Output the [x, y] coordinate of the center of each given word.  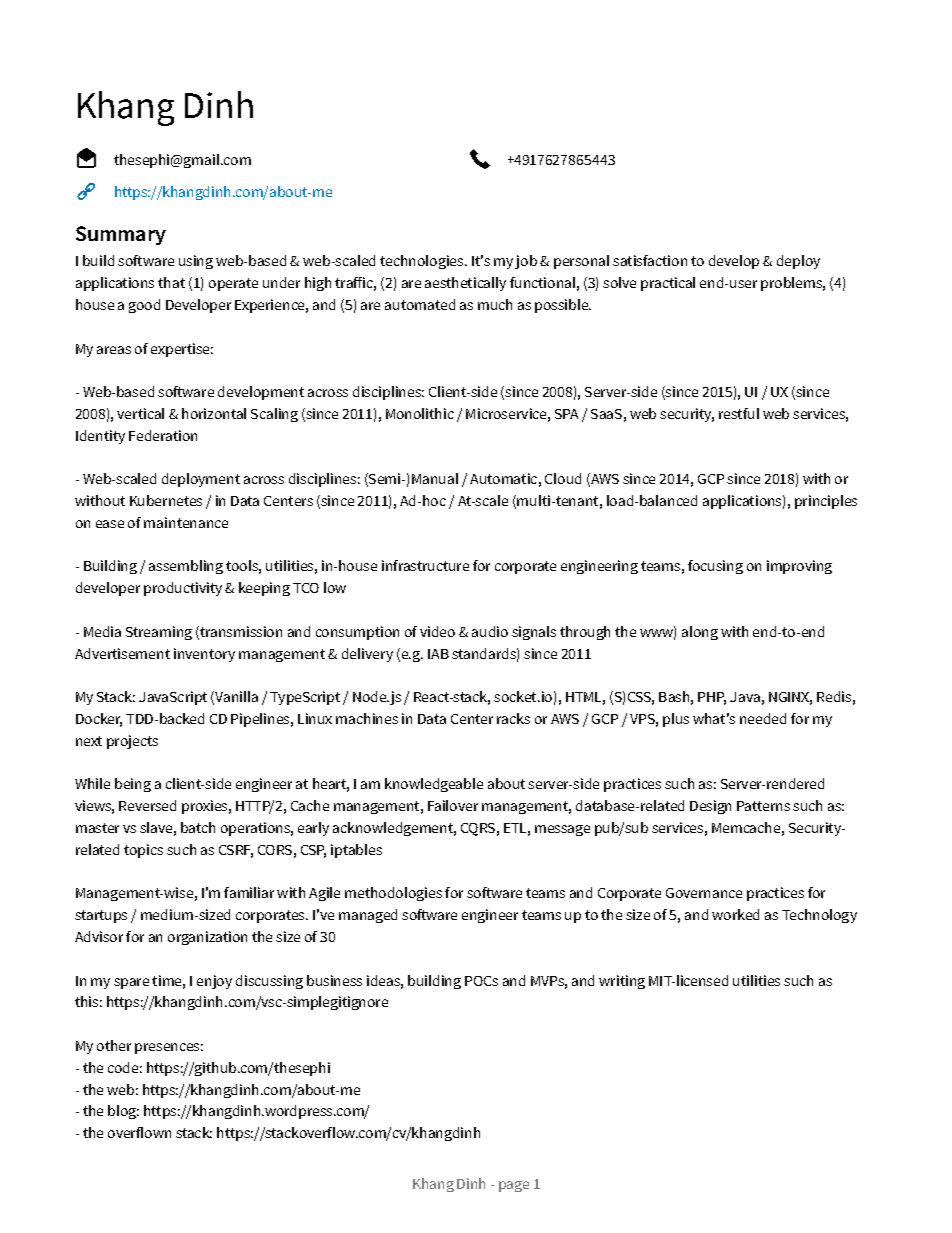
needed [763, 718]
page [514, 1186]
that [171, 282]
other [114, 1045]
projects [132, 742]
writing [622, 982]
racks [513, 718]
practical [668, 284]
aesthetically [465, 284]
